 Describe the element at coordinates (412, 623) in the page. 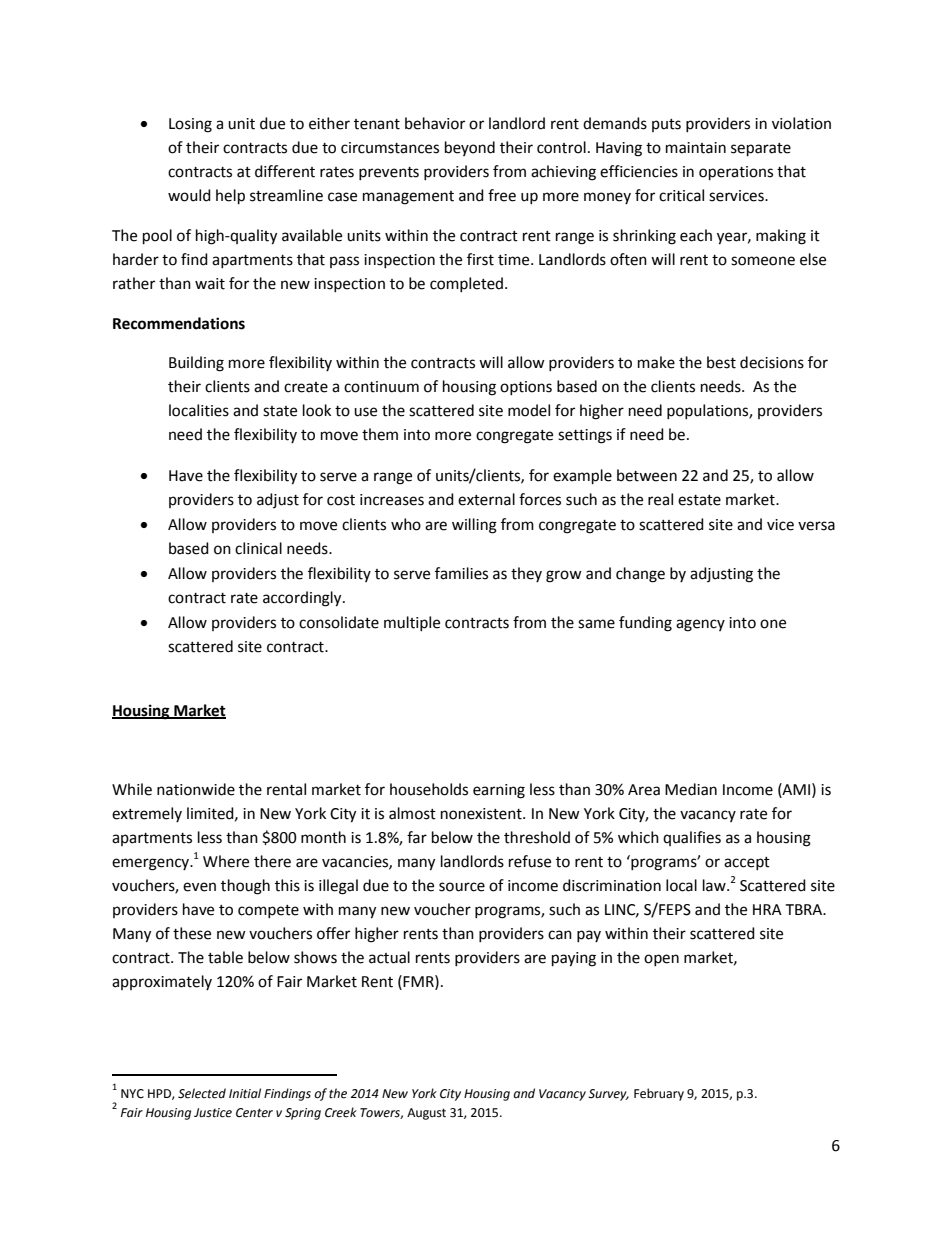

I see `multiple` at that location.
